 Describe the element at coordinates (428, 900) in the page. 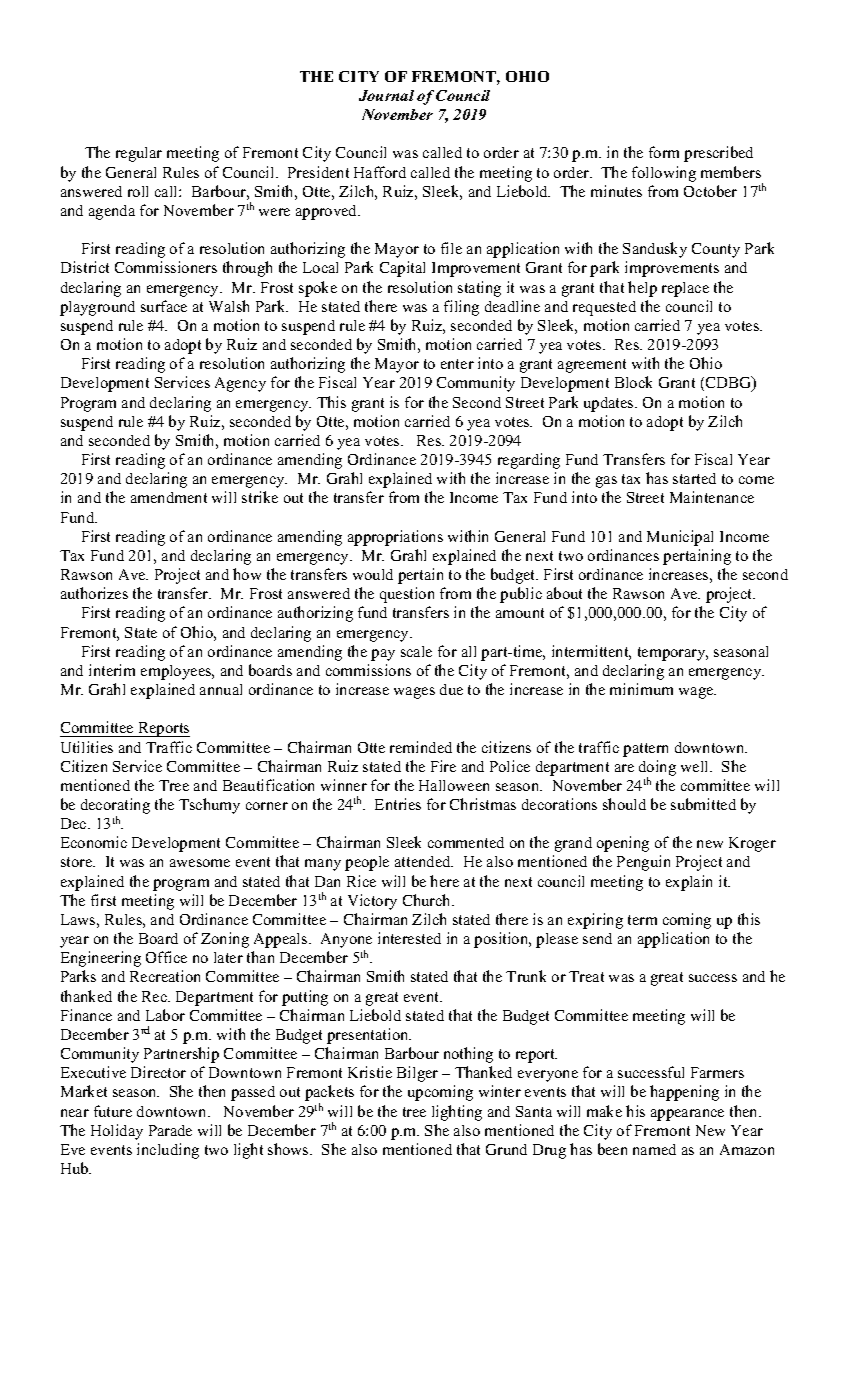

I see `Church` at that location.
